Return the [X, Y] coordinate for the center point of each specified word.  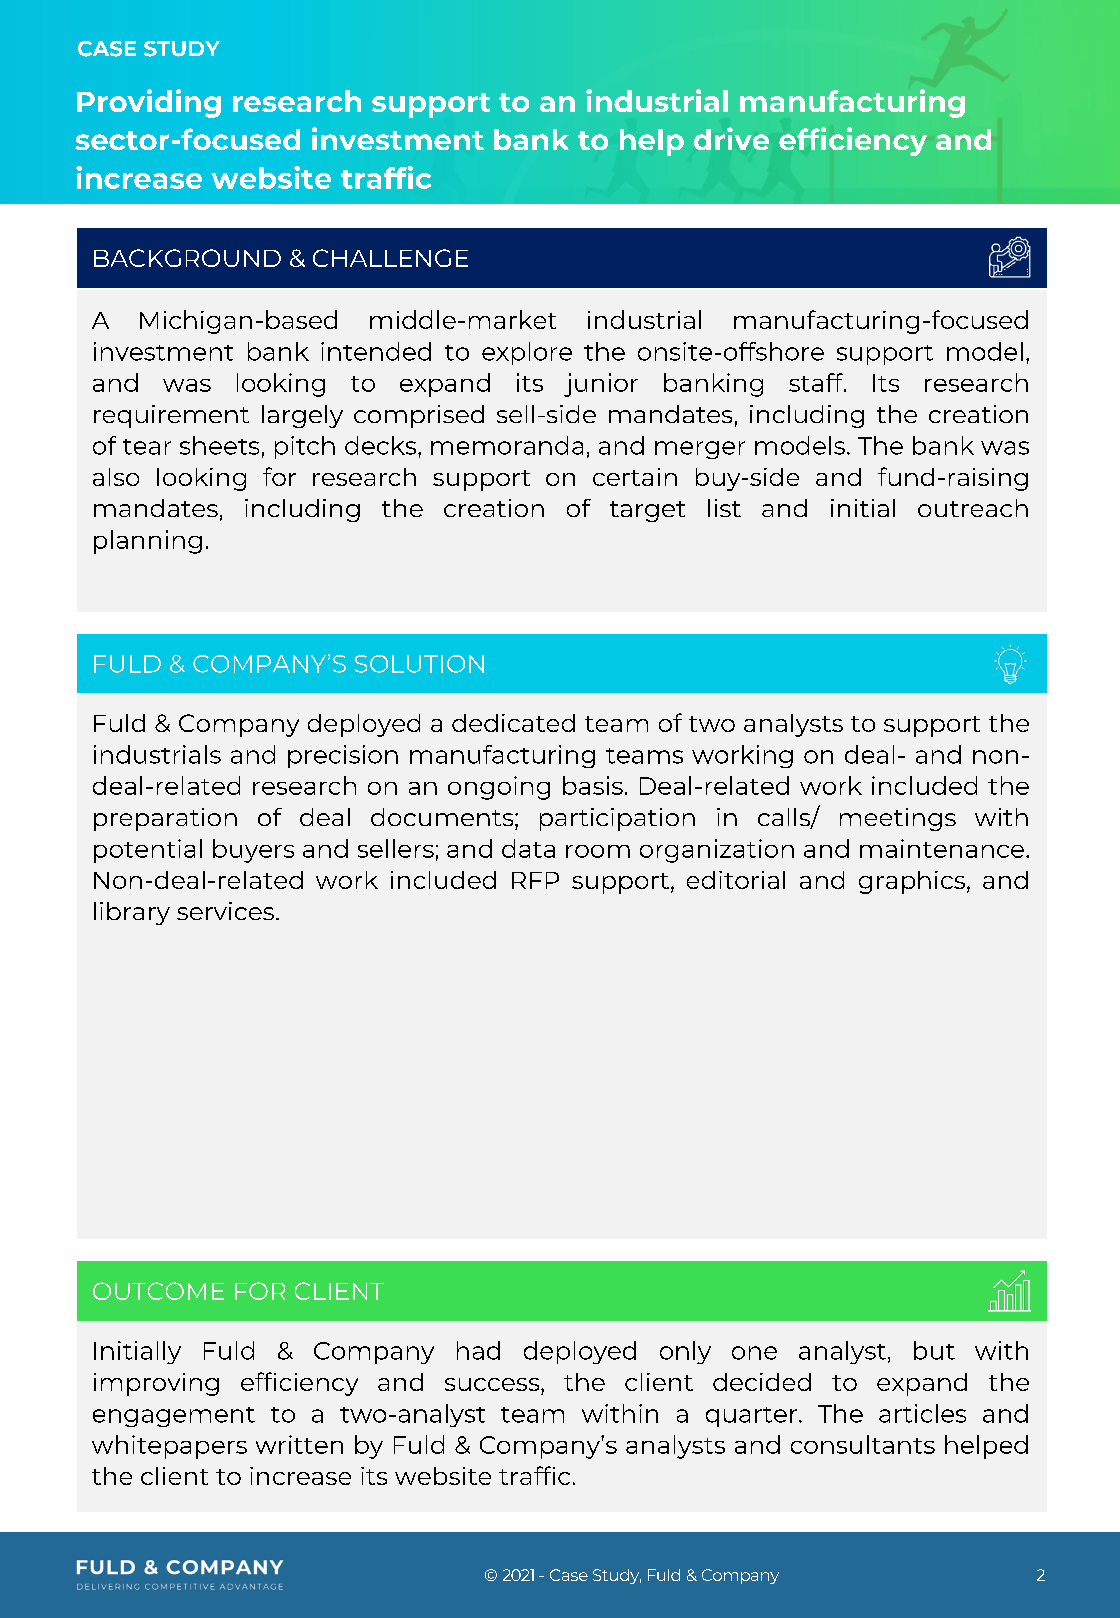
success [493, 1384]
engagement [174, 1417]
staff [817, 382]
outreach [973, 508]
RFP [535, 880]
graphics [912, 882]
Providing [149, 103]
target [647, 511]
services [225, 911]
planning [148, 542]
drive [731, 138]
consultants [863, 1444]
